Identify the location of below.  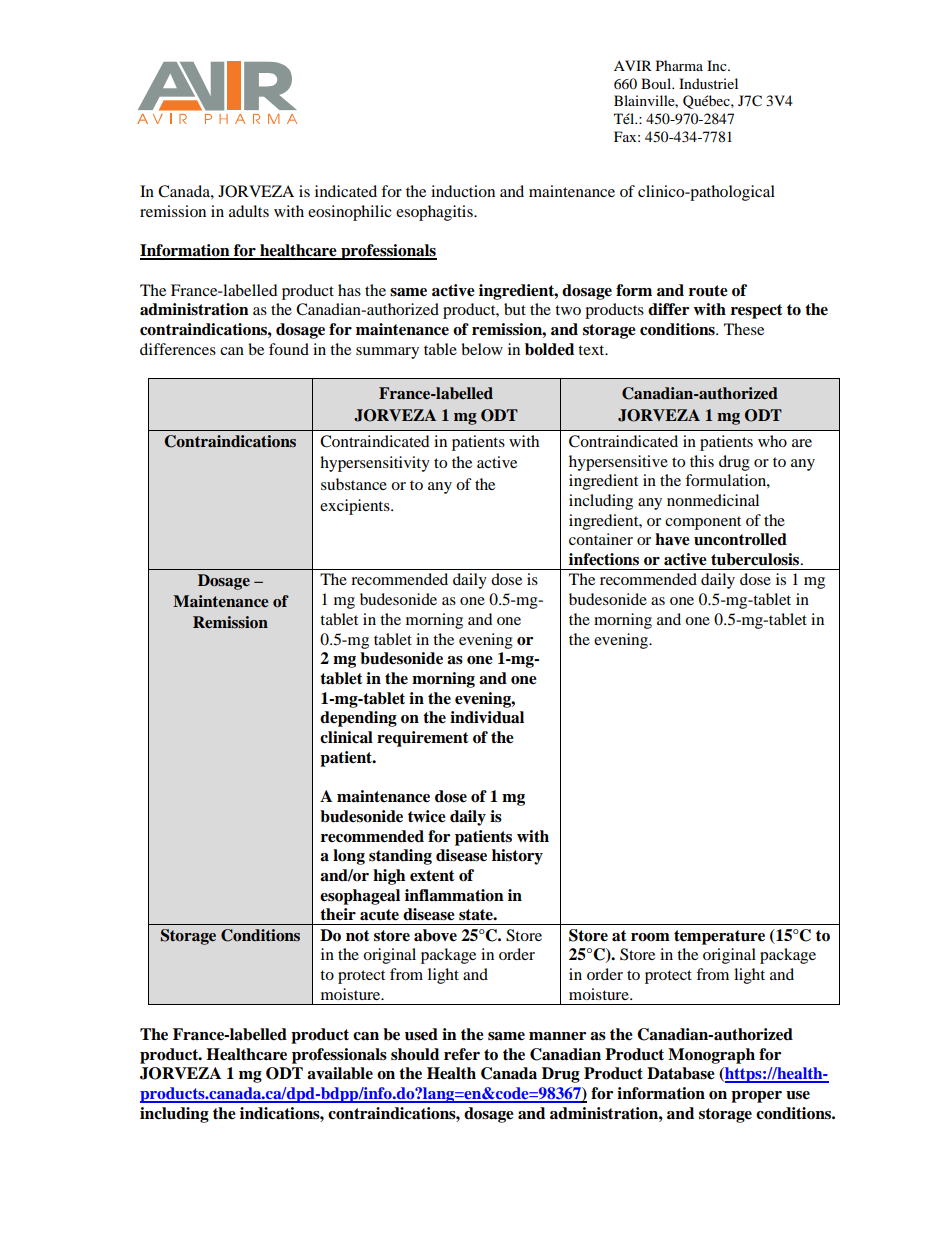
(482, 349).
